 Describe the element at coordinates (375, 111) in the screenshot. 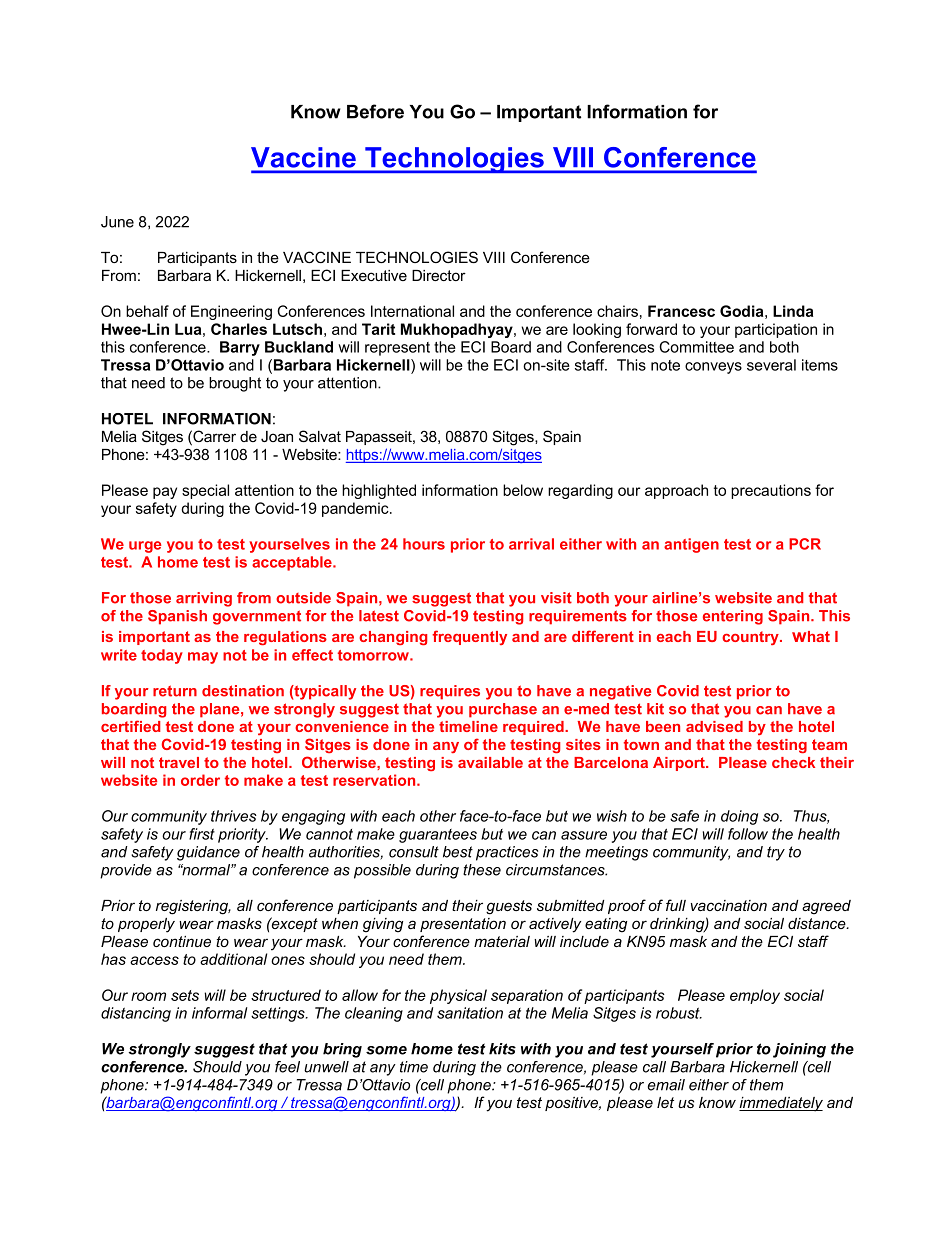

I see `Before` at that location.
